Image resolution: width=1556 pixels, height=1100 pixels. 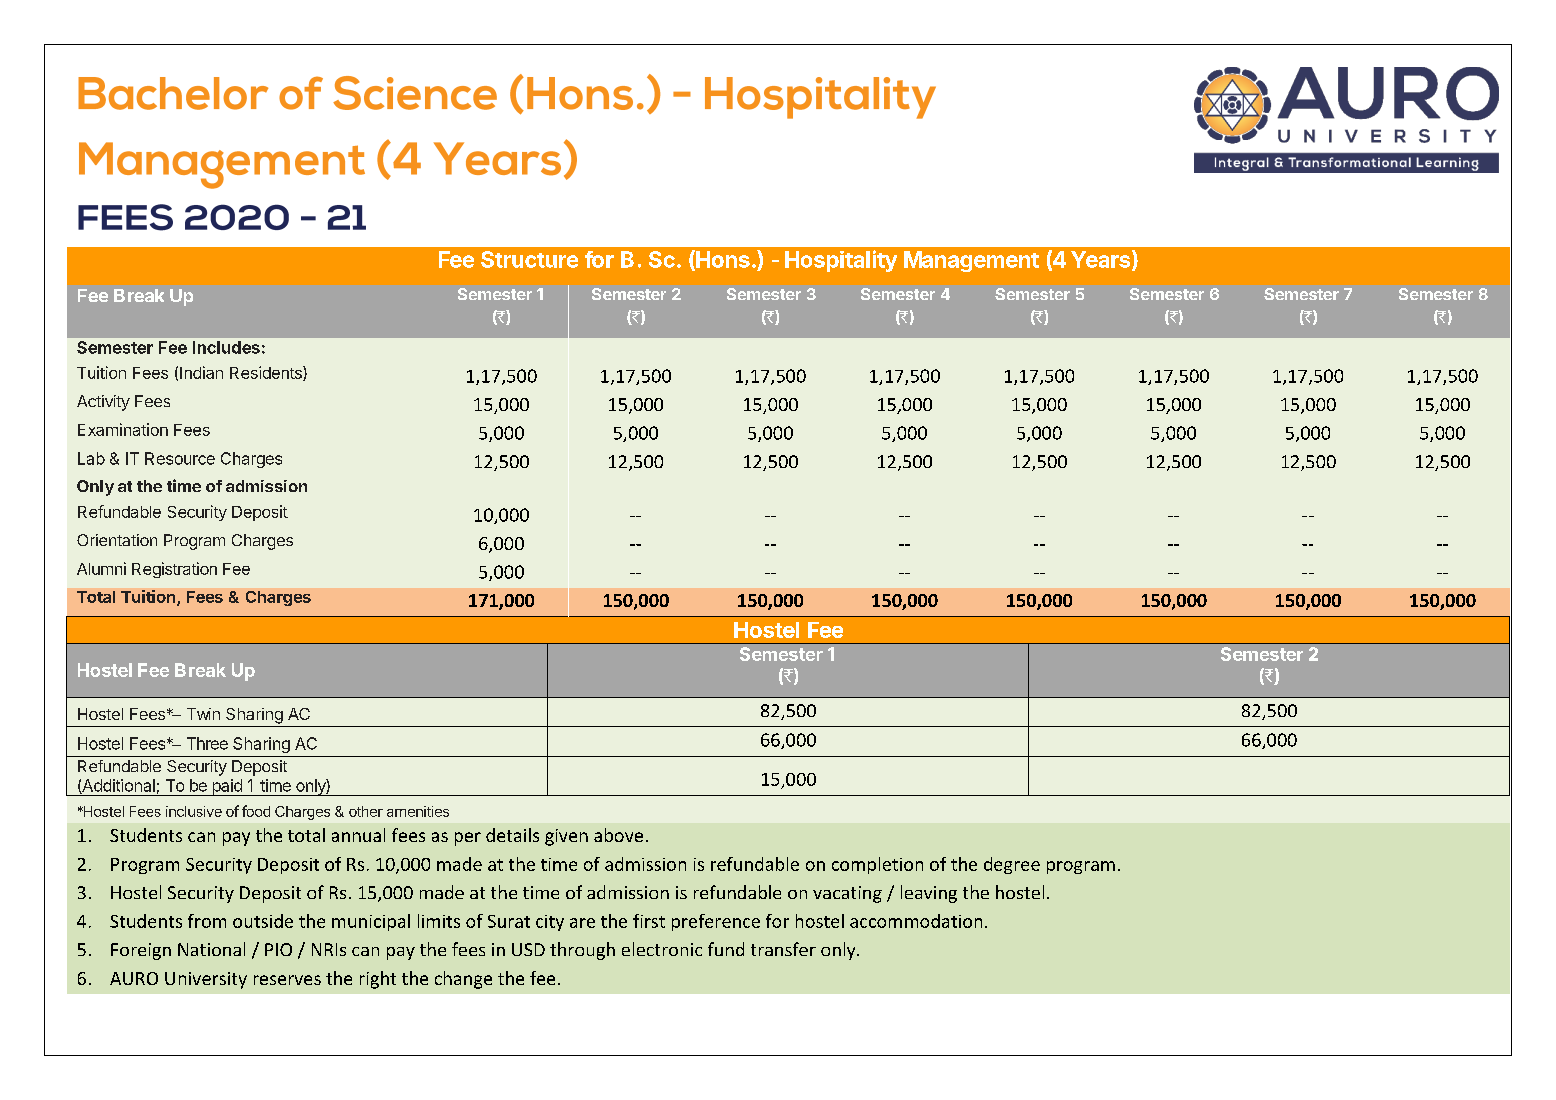 What do you see at coordinates (1012, 865) in the screenshot?
I see `degree` at bounding box center [1012, 865].
